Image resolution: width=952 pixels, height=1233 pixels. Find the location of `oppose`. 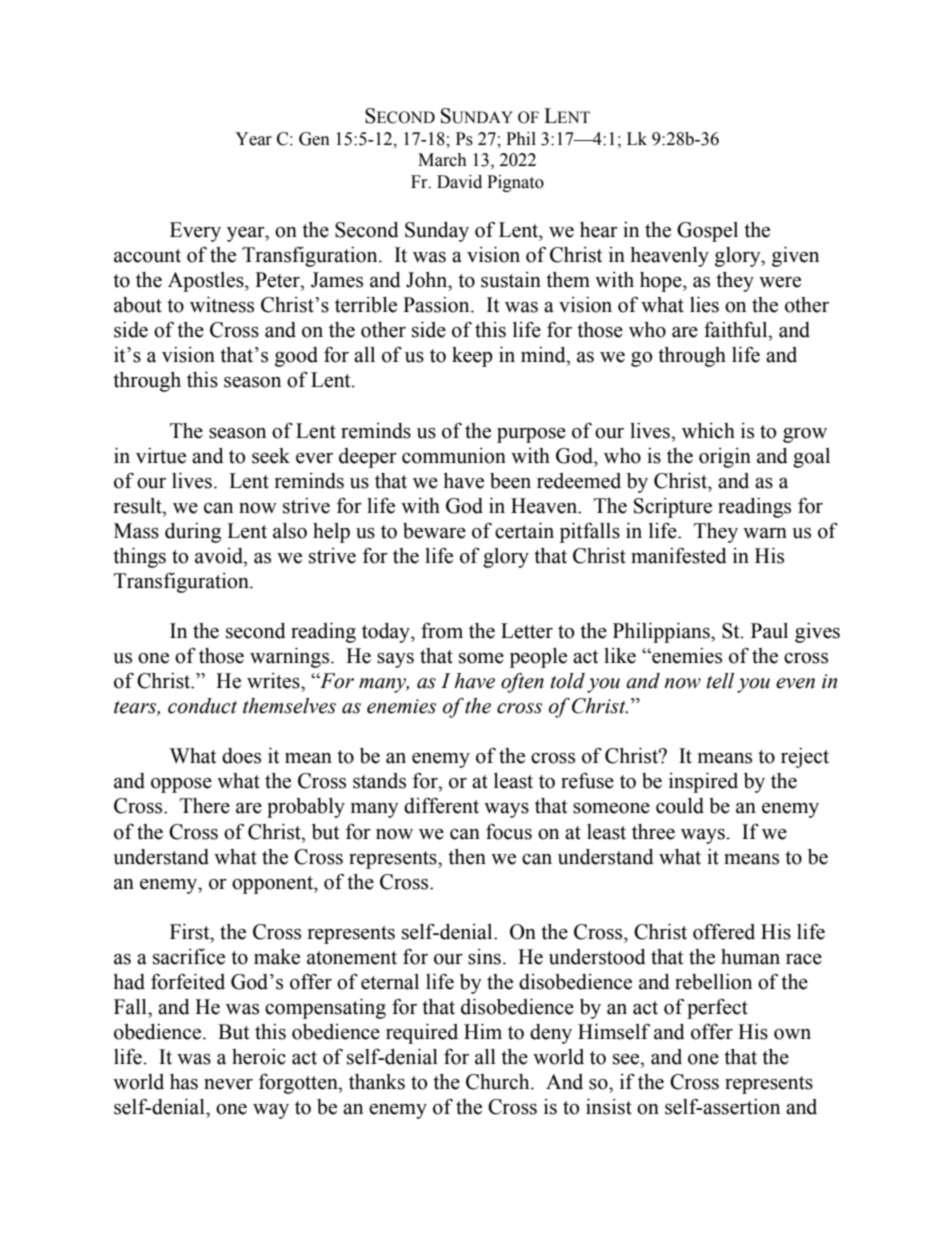

oppose is located at coordinates (181, 785).
